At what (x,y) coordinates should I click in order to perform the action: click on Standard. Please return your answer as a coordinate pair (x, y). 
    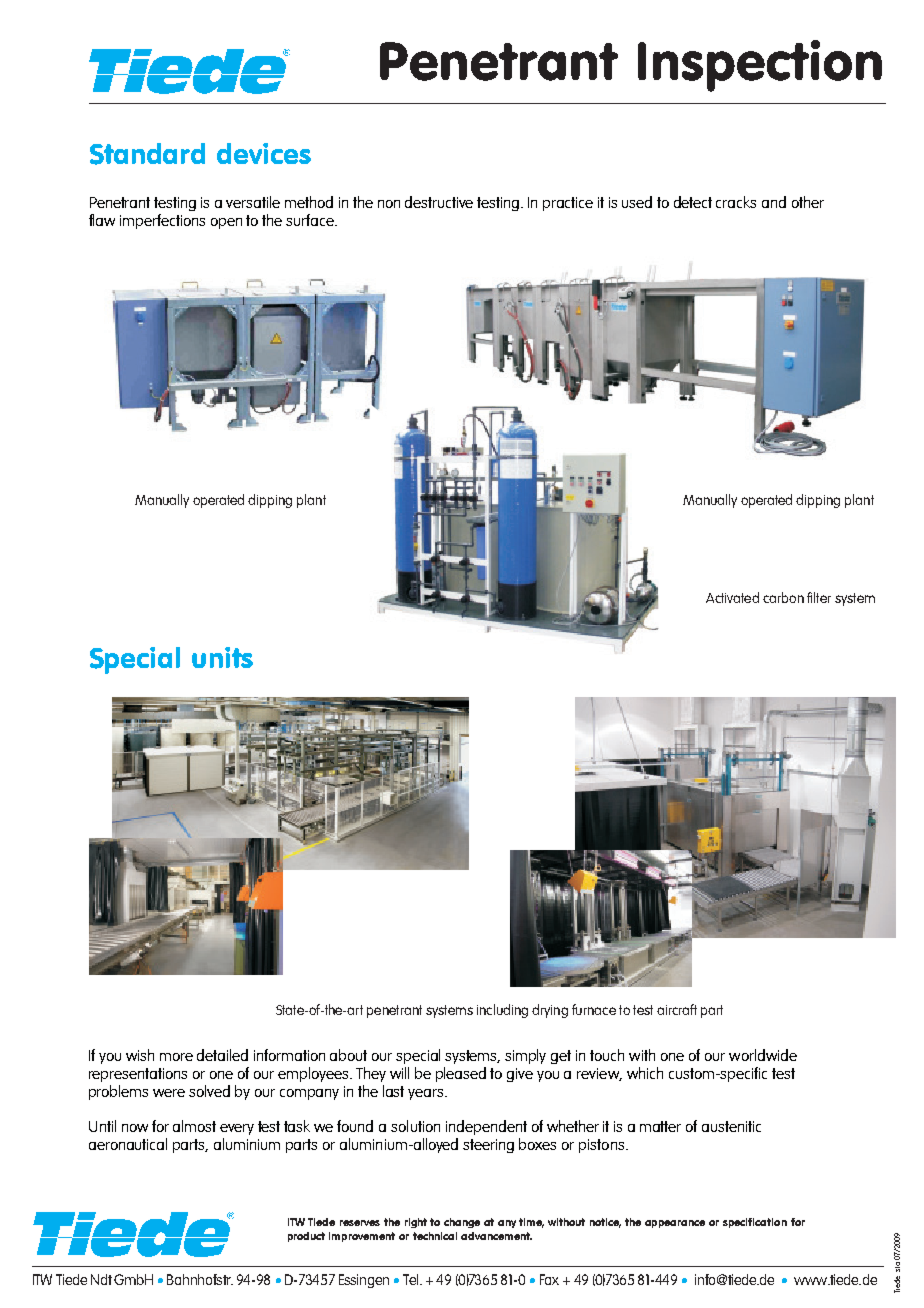
    Looking at the image, I should click on (147, 154).
